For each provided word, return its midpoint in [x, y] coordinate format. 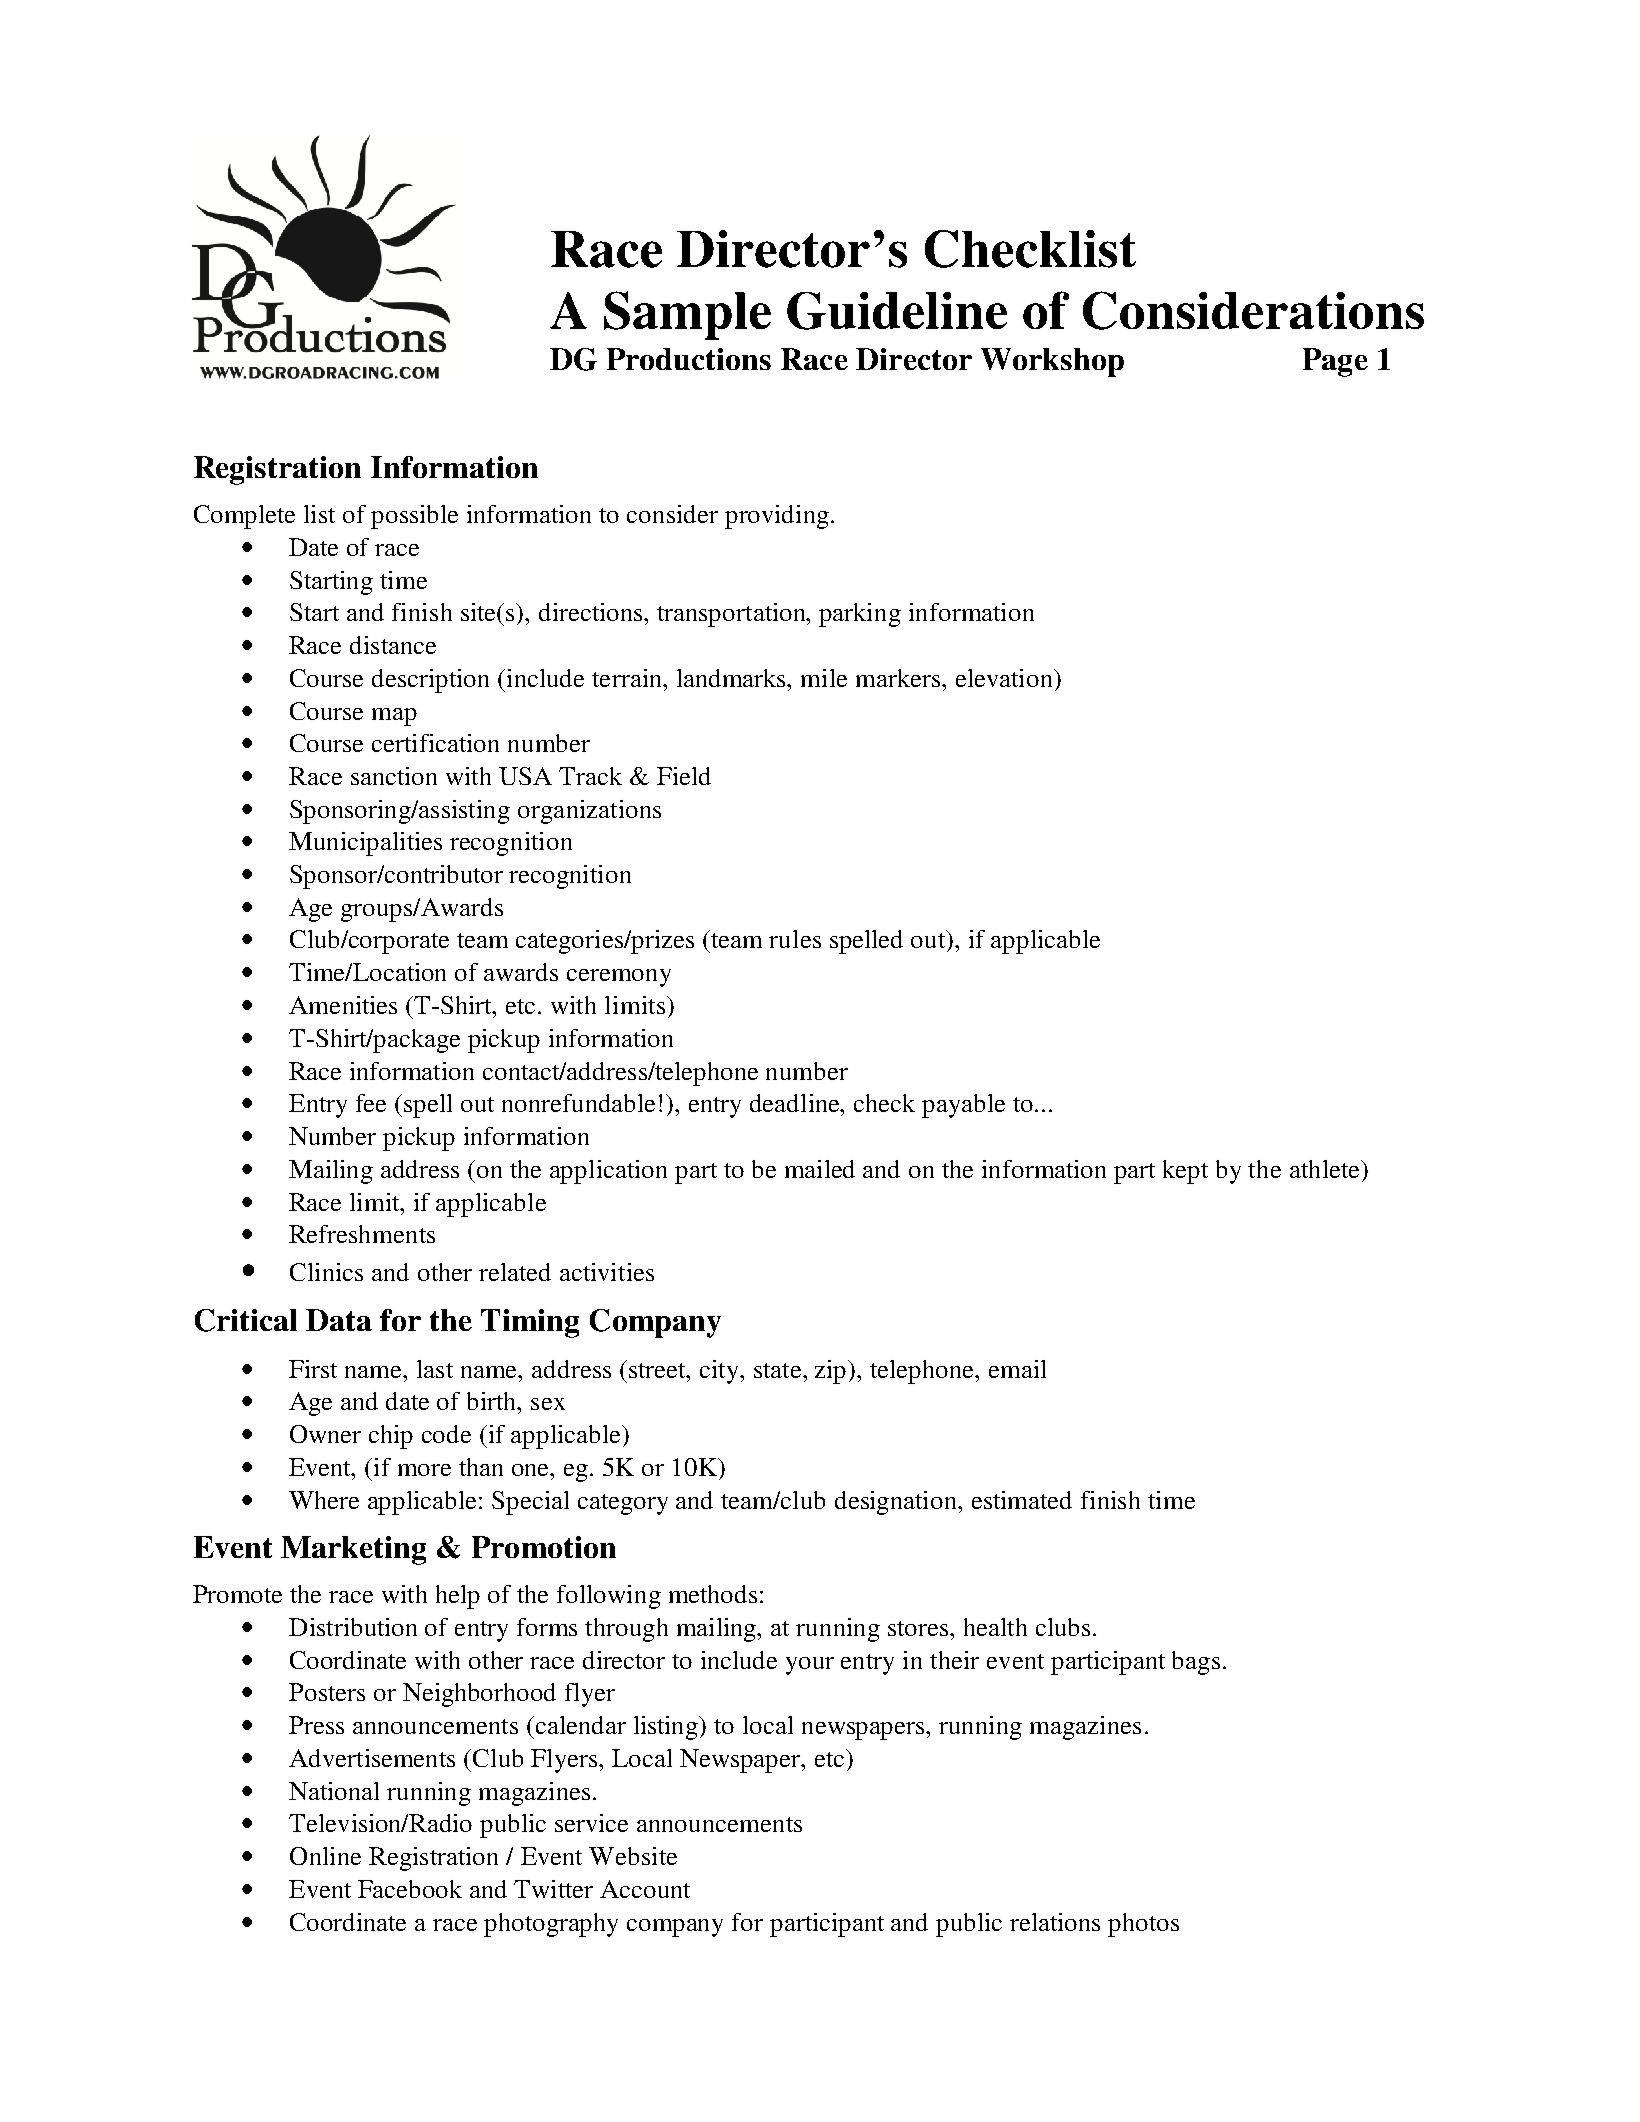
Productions [689, 359]
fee [371, 1103]
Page [1335, 362]
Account [645, 1889]
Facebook [410, 1889]
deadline [796, 1103]
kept [1185, 1172]
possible [414, 517]
